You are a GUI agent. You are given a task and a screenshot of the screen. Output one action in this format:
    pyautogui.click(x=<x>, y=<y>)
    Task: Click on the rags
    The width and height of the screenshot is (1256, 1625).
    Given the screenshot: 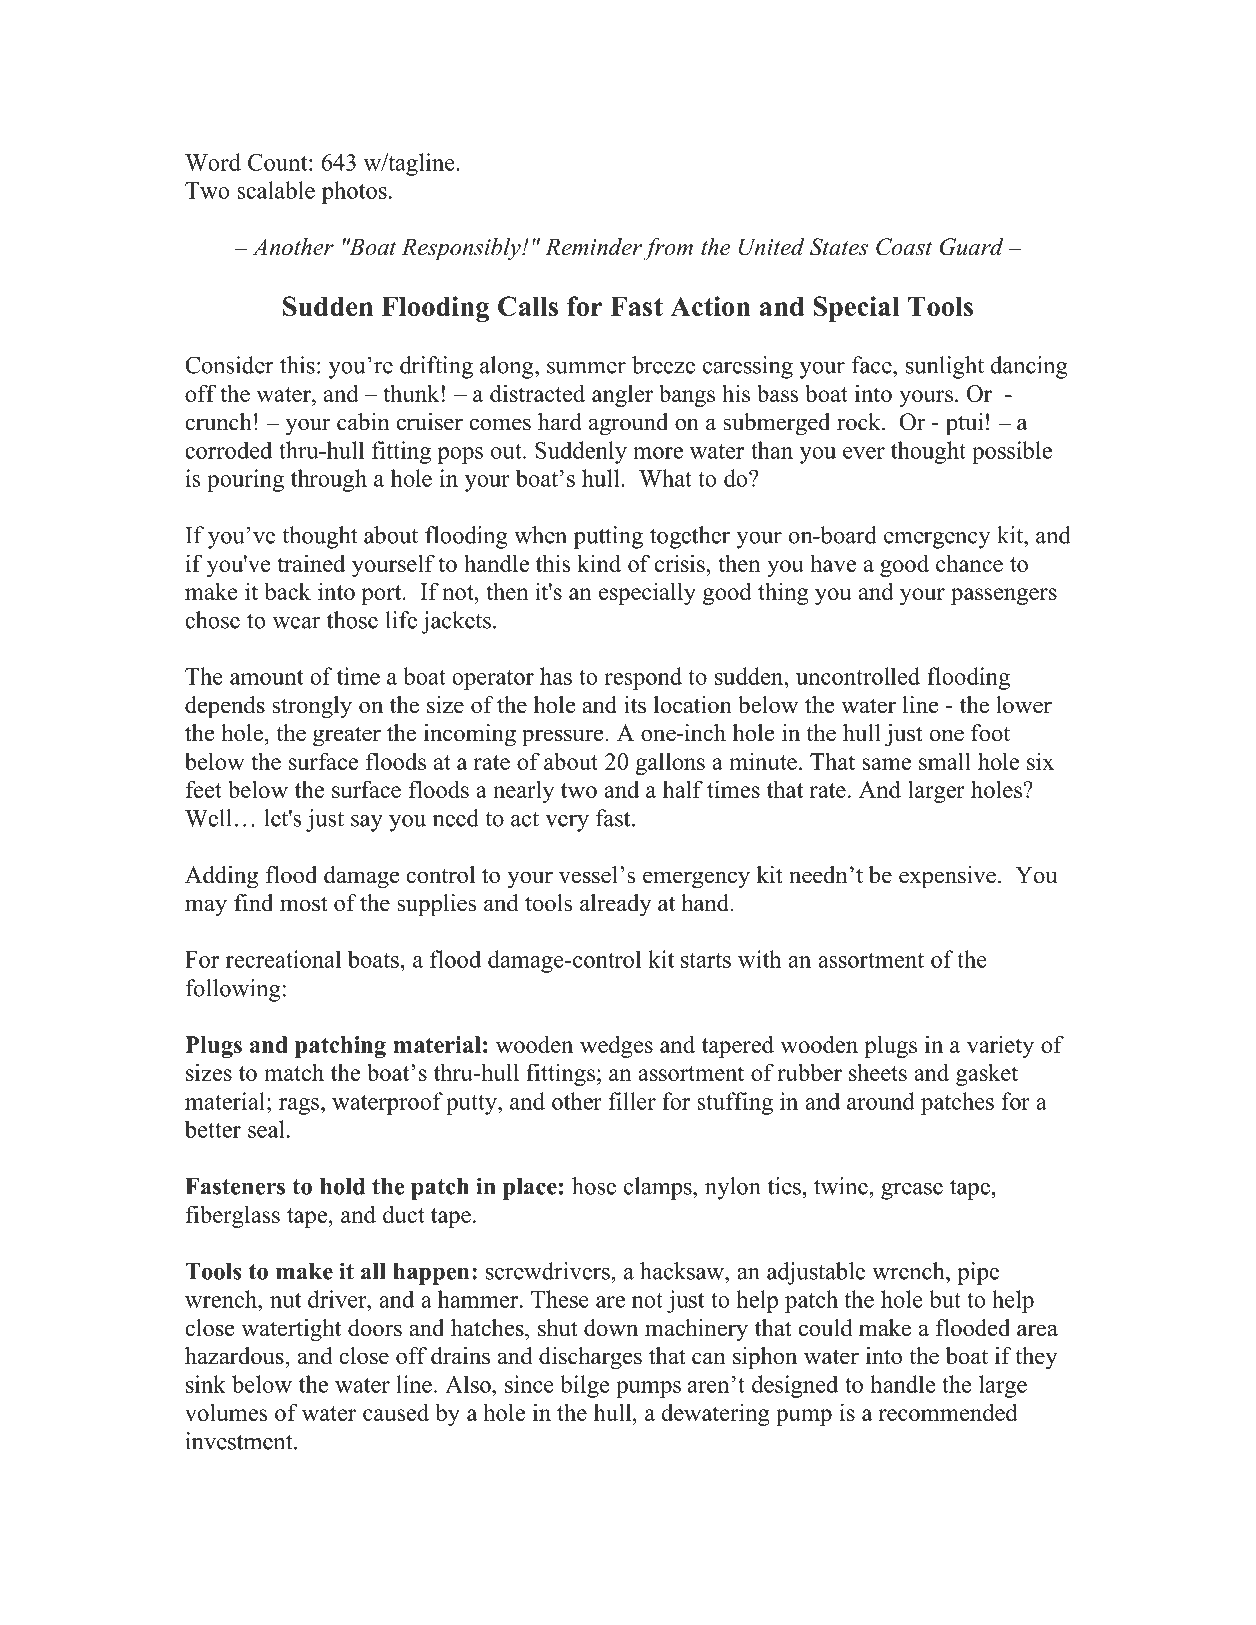 What is the action you would take?
    pyautogui.click(x=299, y=1106)
